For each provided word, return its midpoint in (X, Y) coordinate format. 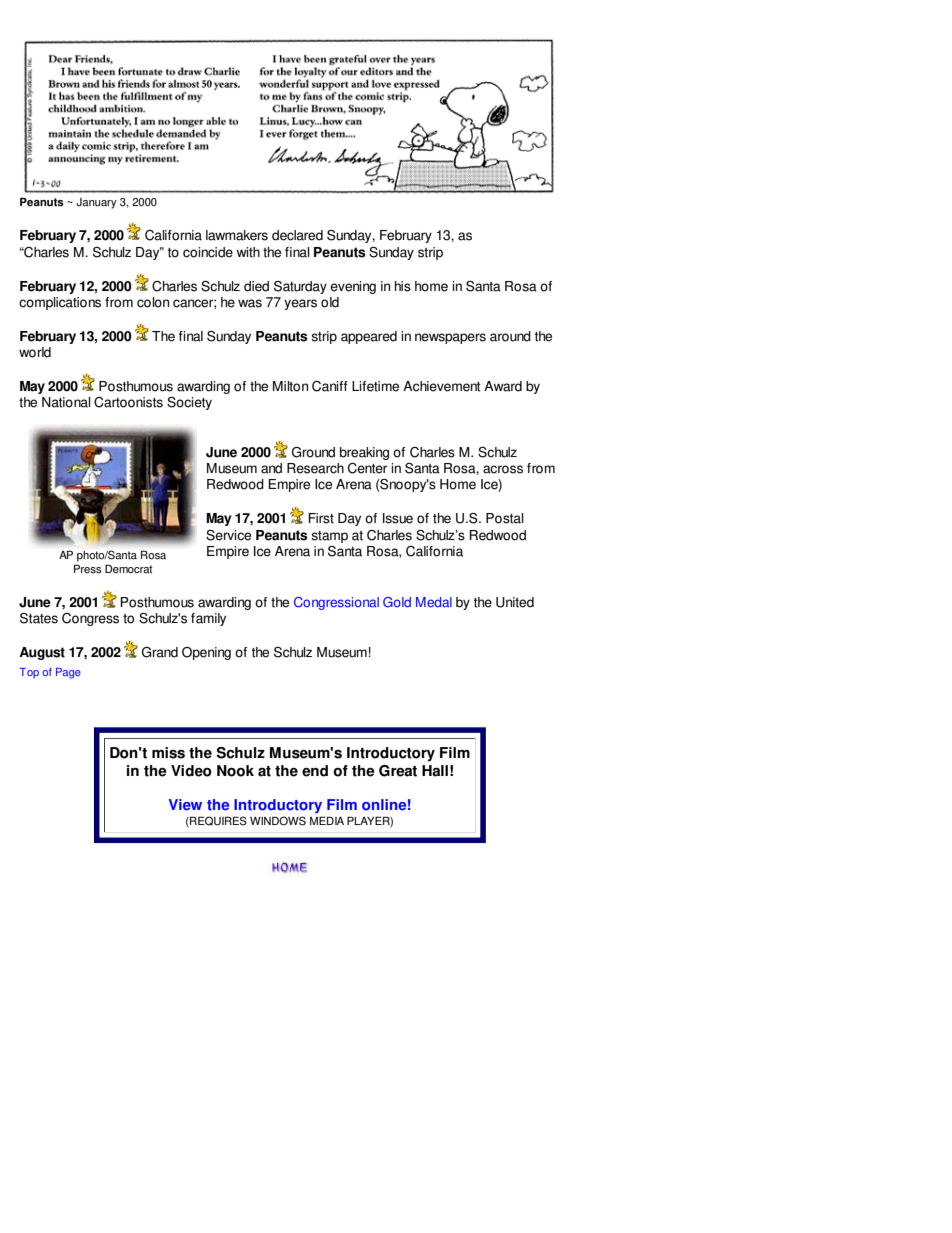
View (185, 805)
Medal (434, 602)
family (208, 619)
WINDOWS (278, 821)
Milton (290, 386)
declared (297, 235)
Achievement (441, 386)
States (39, 618)
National (66, 402)
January (96, 203)
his (403, 286)
